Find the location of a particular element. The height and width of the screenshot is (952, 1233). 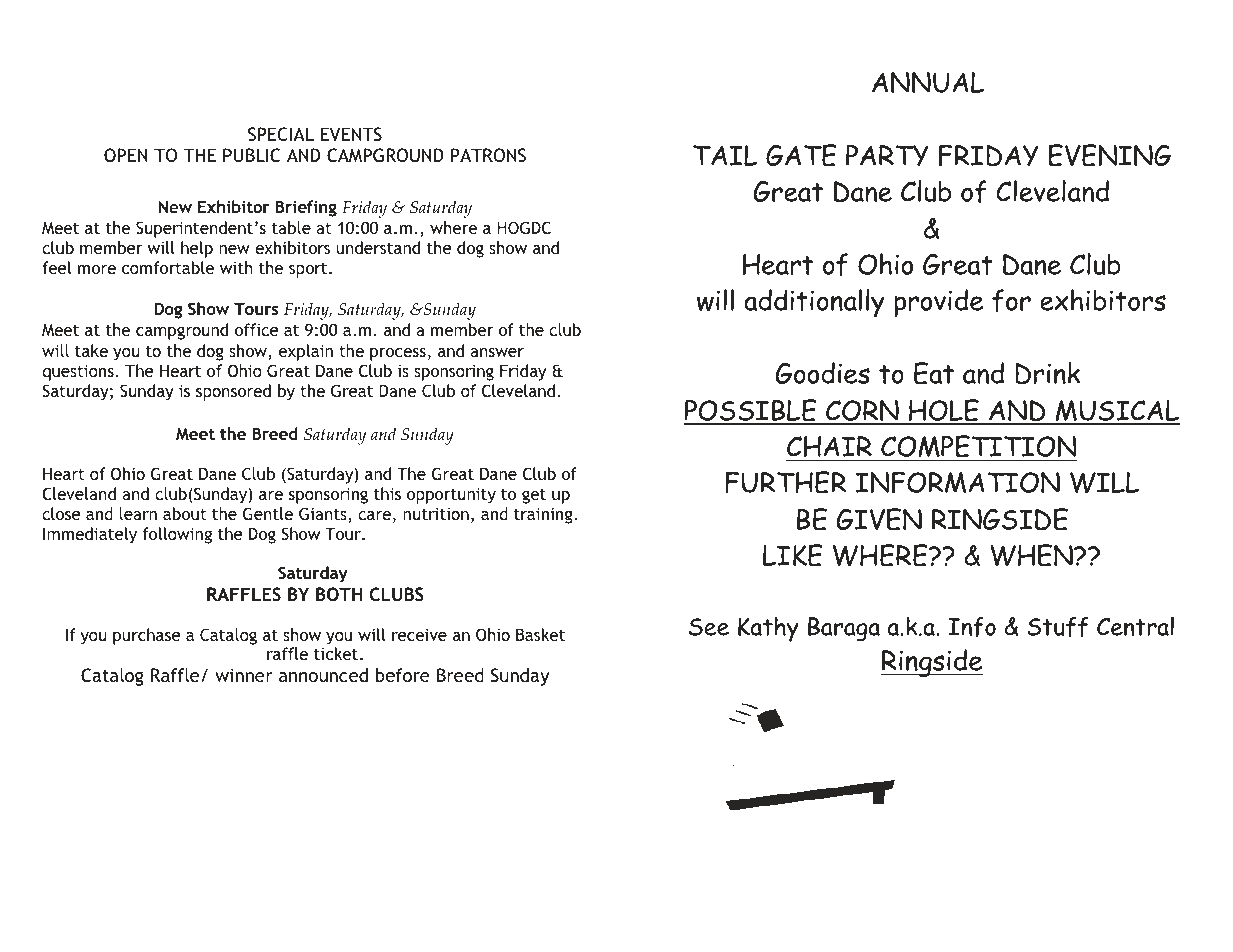

help is located at coordinates (197, 249).
